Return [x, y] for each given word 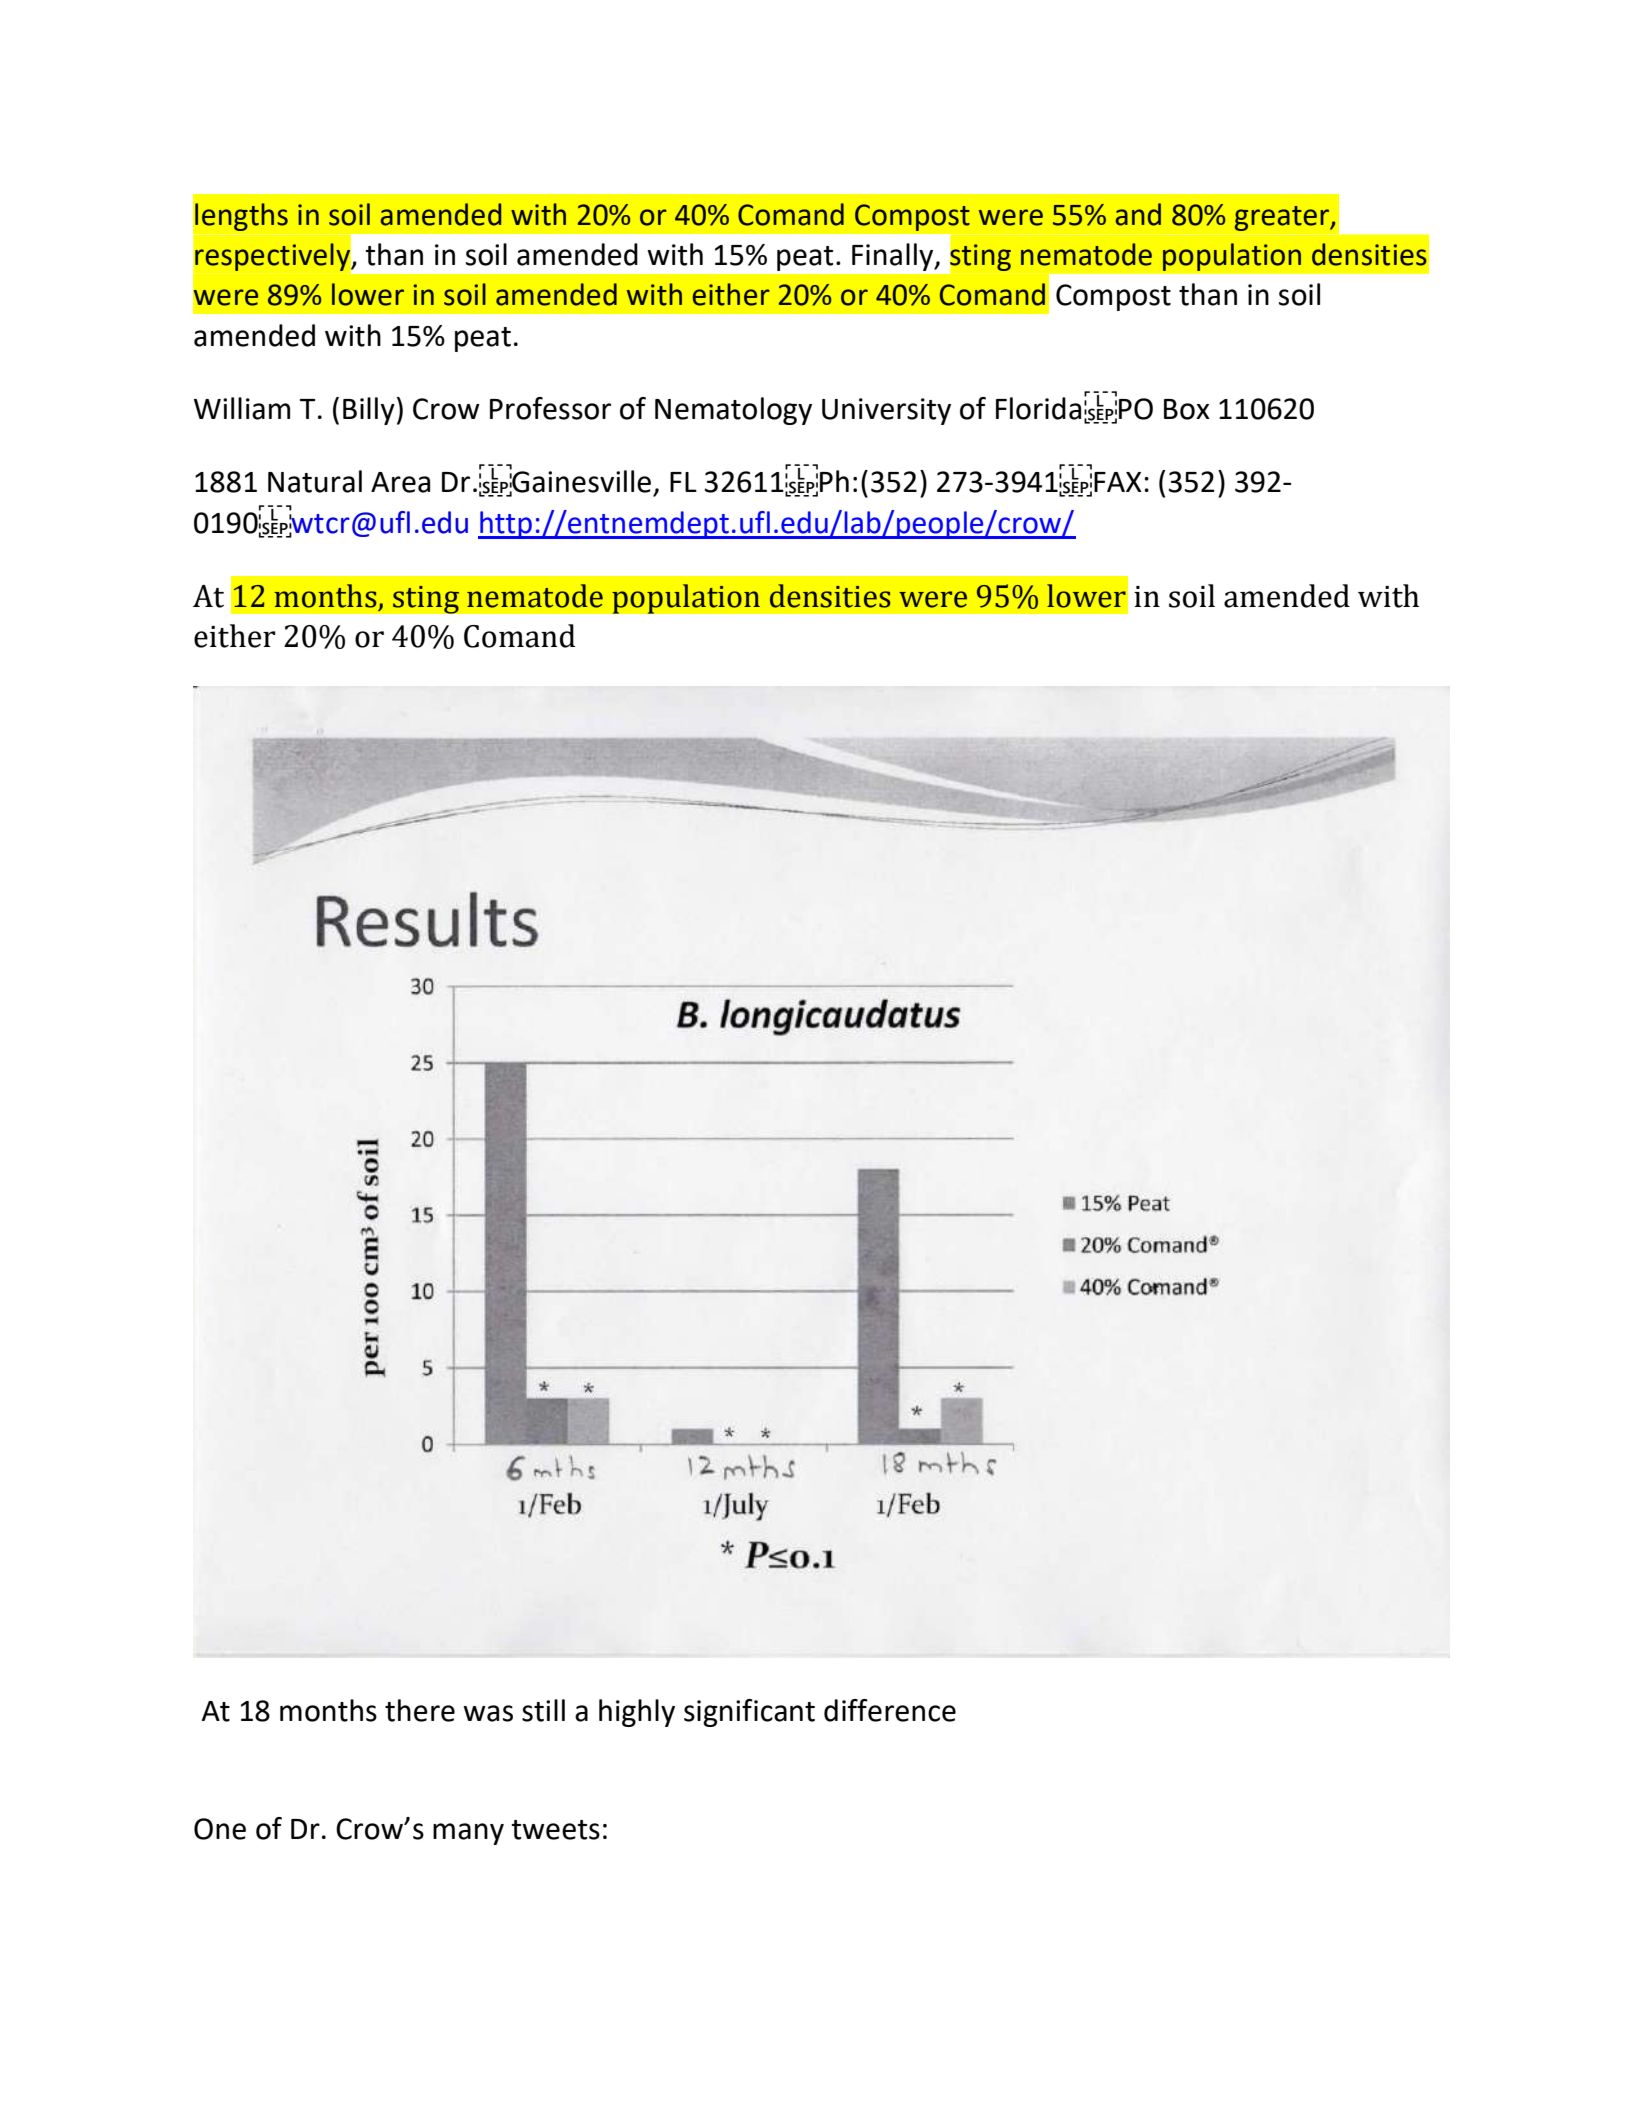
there [420, 1710]
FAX [1118, 482]
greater [1283, 218]
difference [890, 1710]
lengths [241, 217]
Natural [315, 481]
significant [749, 1713]
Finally [894, 257]
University [886, 411]
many [468, 1834]
